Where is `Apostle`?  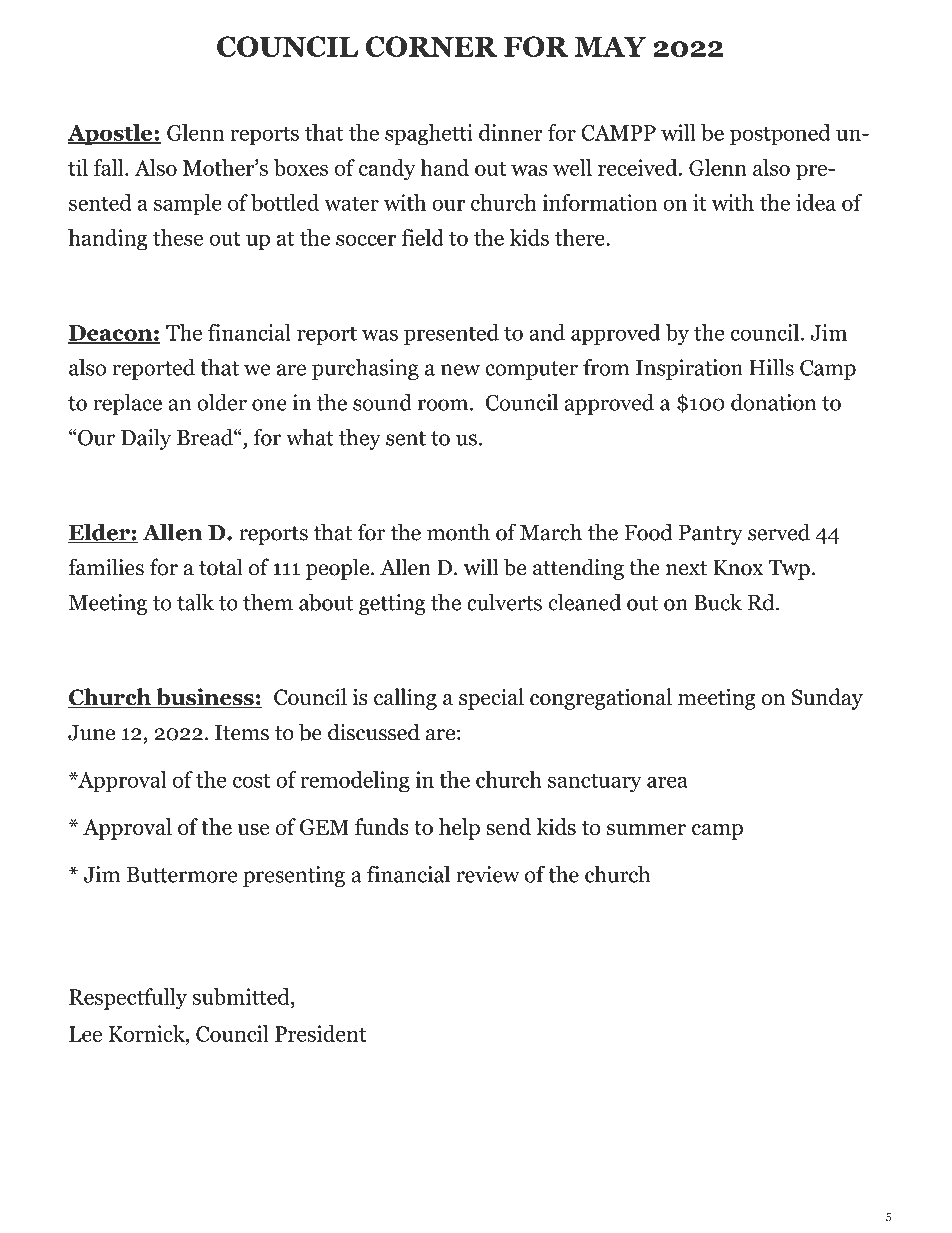
Apostle is located at coordinates (111, 135).
